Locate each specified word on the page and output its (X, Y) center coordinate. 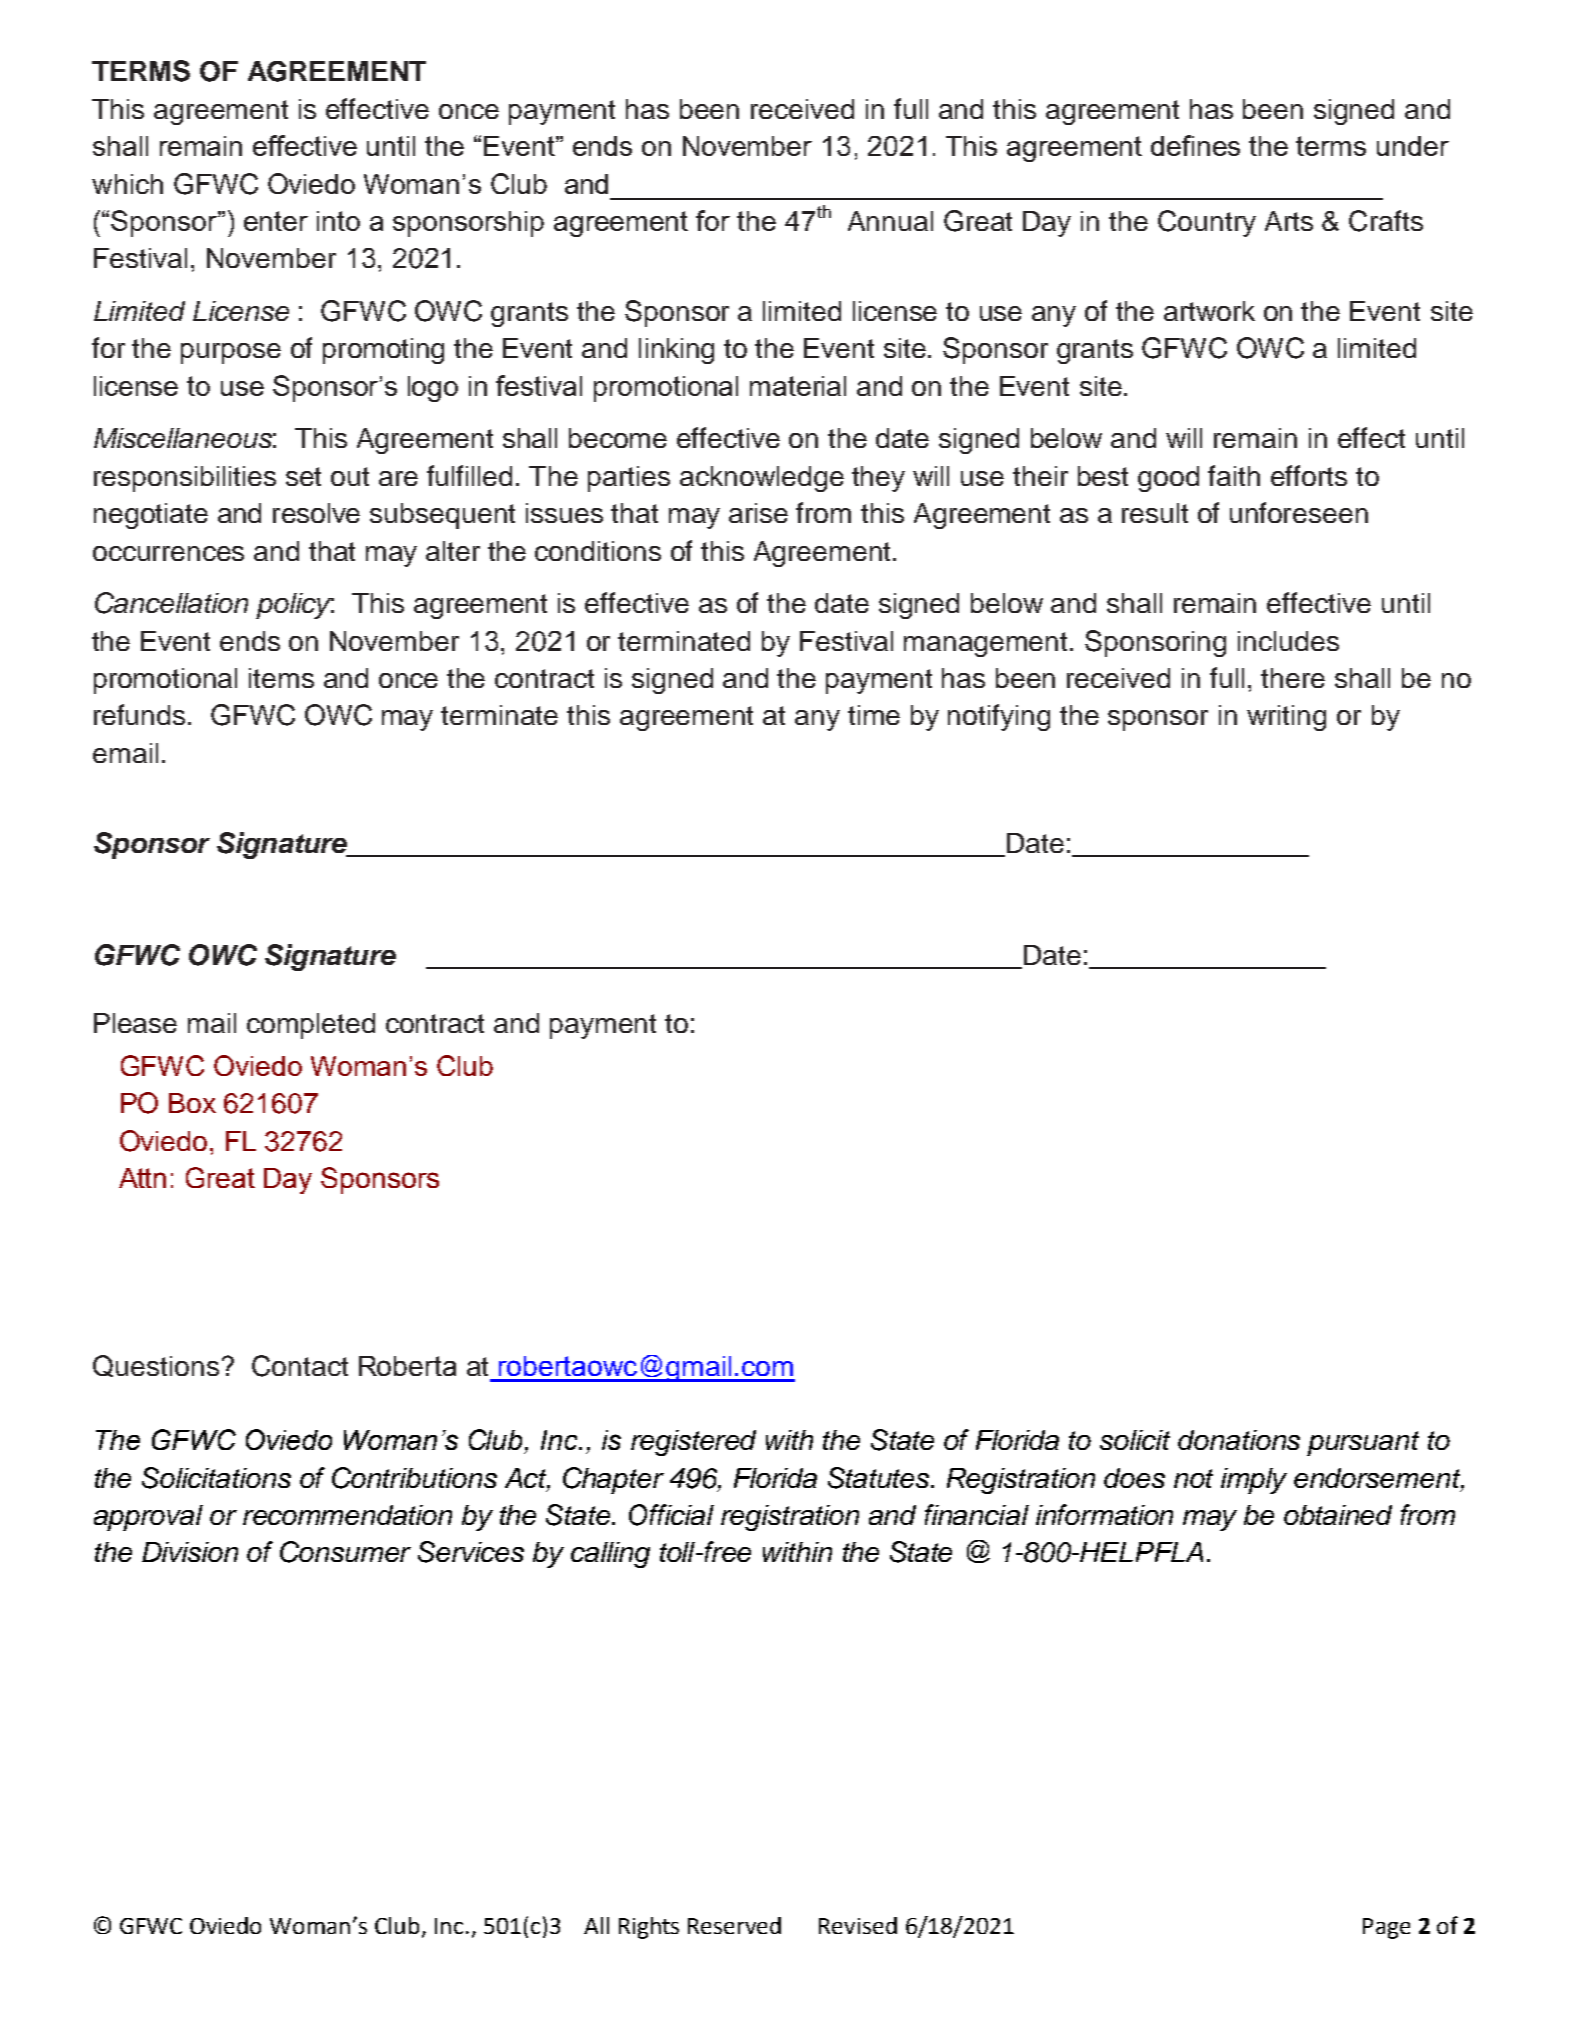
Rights (649, 1928)
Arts (1289, 221)
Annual (890, 221)
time (874, 715)
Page (1386, 1928)
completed (311, 1026)
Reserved (734, 1925)
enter (276, 221)
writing (1286, 718)
